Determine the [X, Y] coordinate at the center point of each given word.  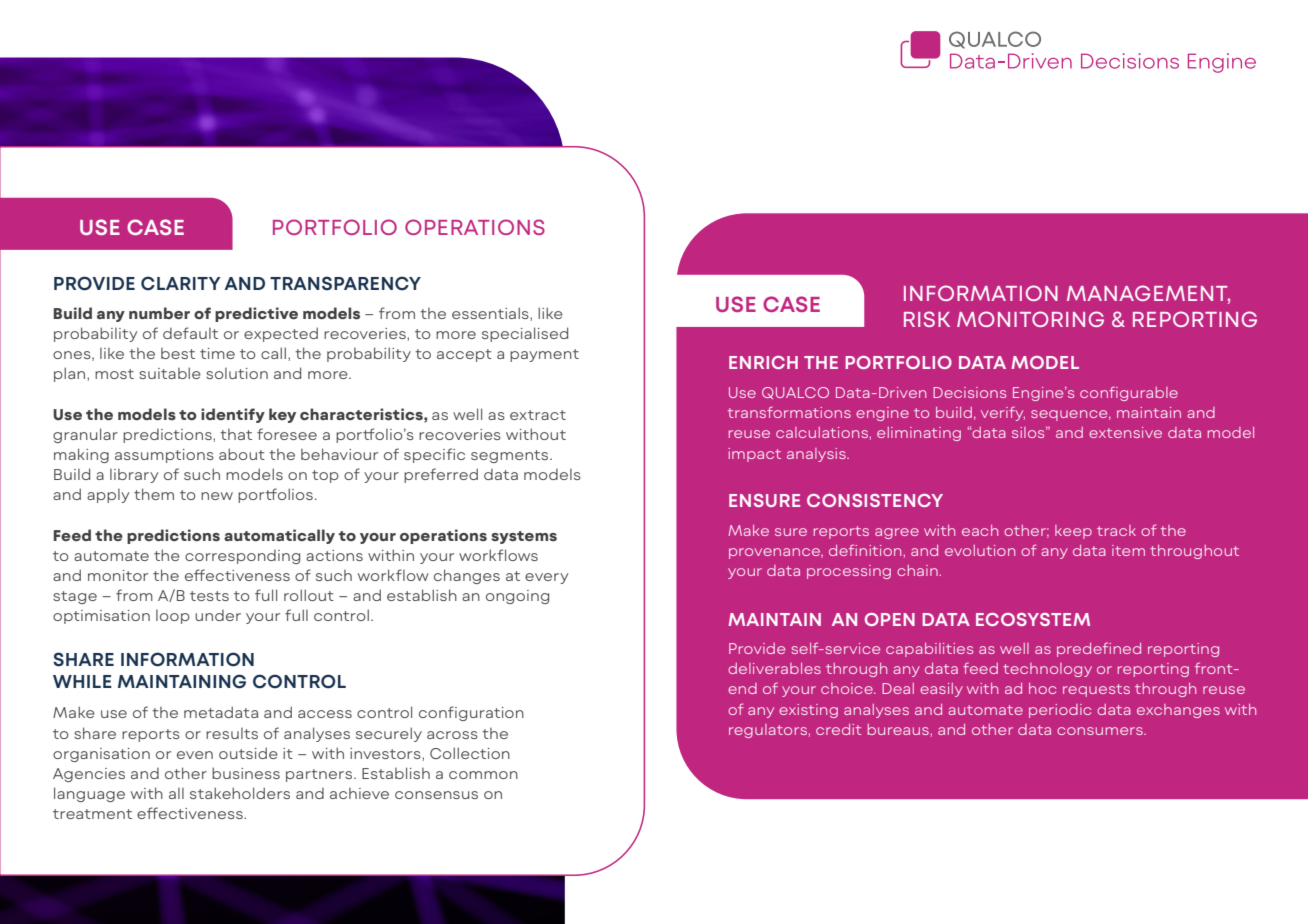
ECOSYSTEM [1033, 619]
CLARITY [180, 283]
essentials [491, 313]
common [483, 775]
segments [511, 456]
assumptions [164, 456]
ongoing [517, 597]
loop [173, 617]
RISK [927, 319]
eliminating [919, 434]
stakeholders [240, 793]
